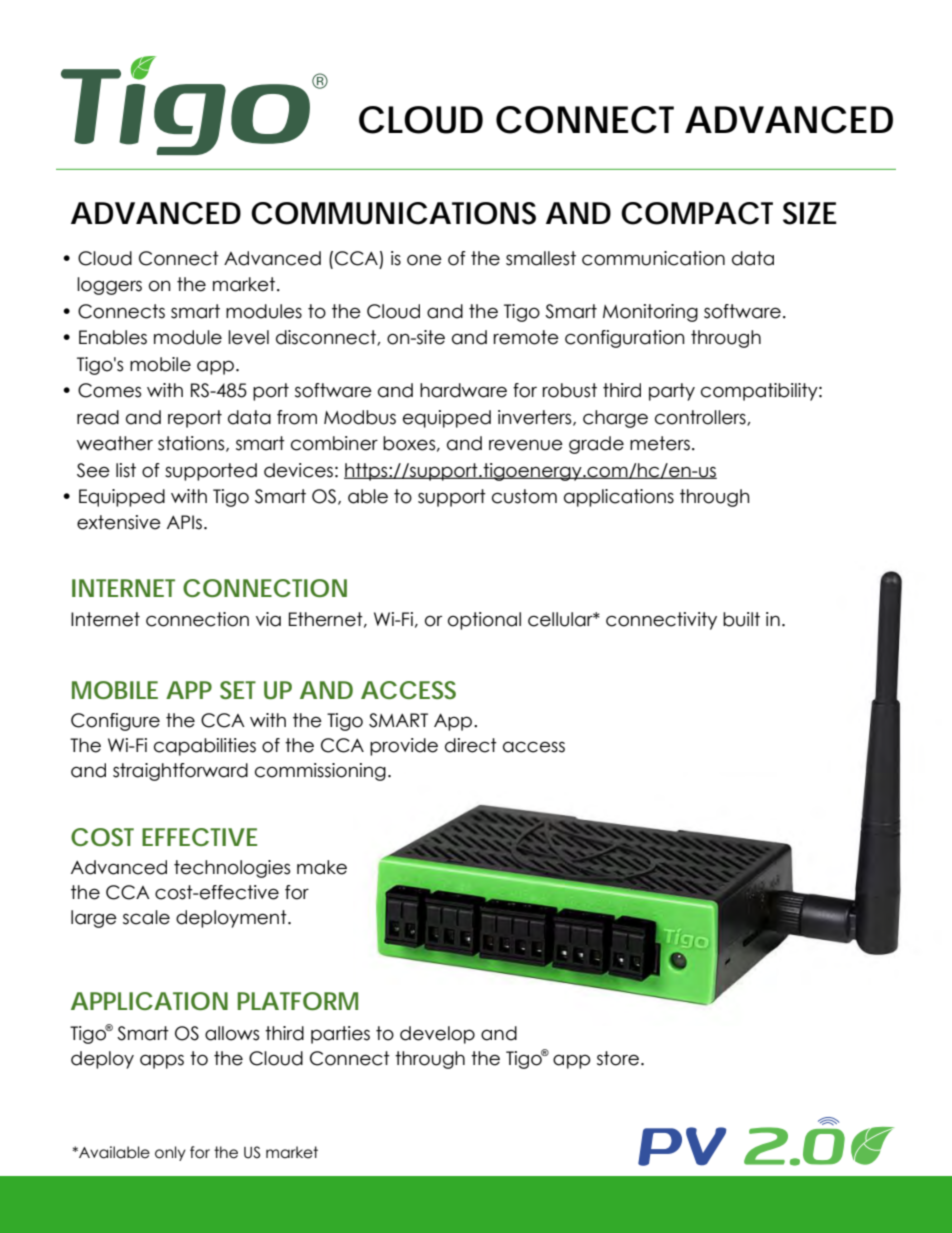 This document has height=1233, width=952. What do you see at coordinates (180, 772) in the document?
I see `straightforward` at bounding box center [180, 772].
